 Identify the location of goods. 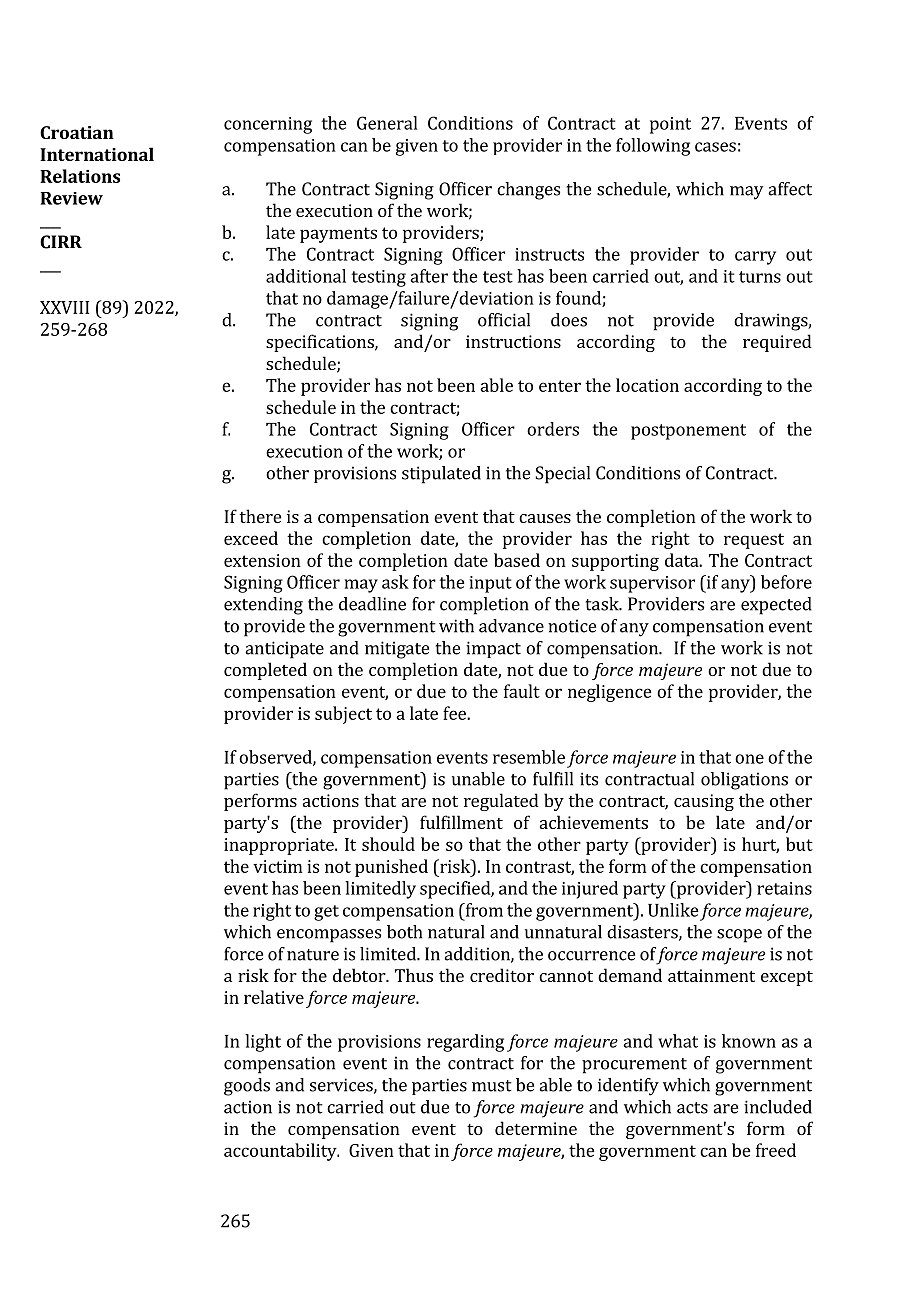
(247, 1087).
